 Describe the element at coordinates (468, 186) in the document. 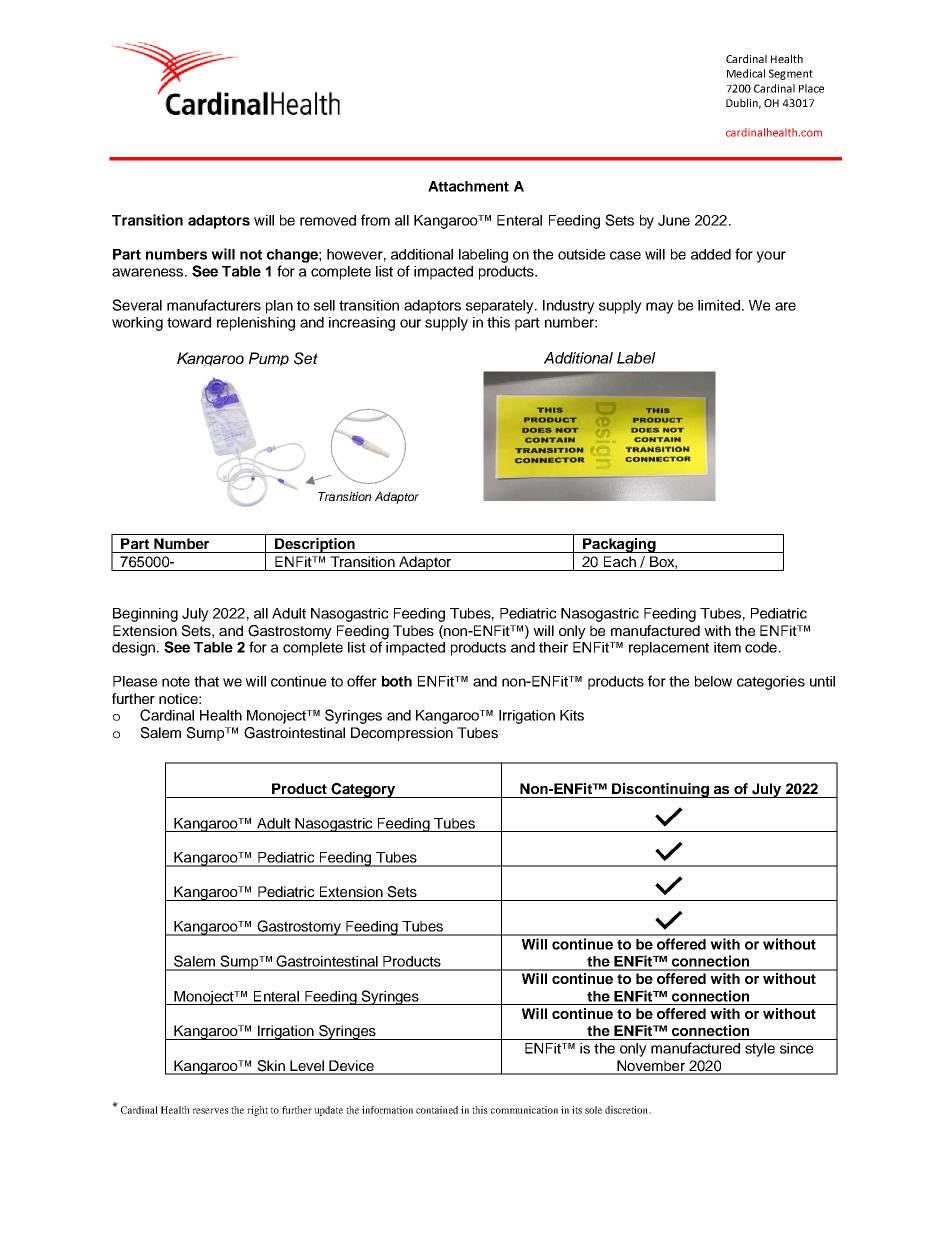

I see `Attachment` at that location.
